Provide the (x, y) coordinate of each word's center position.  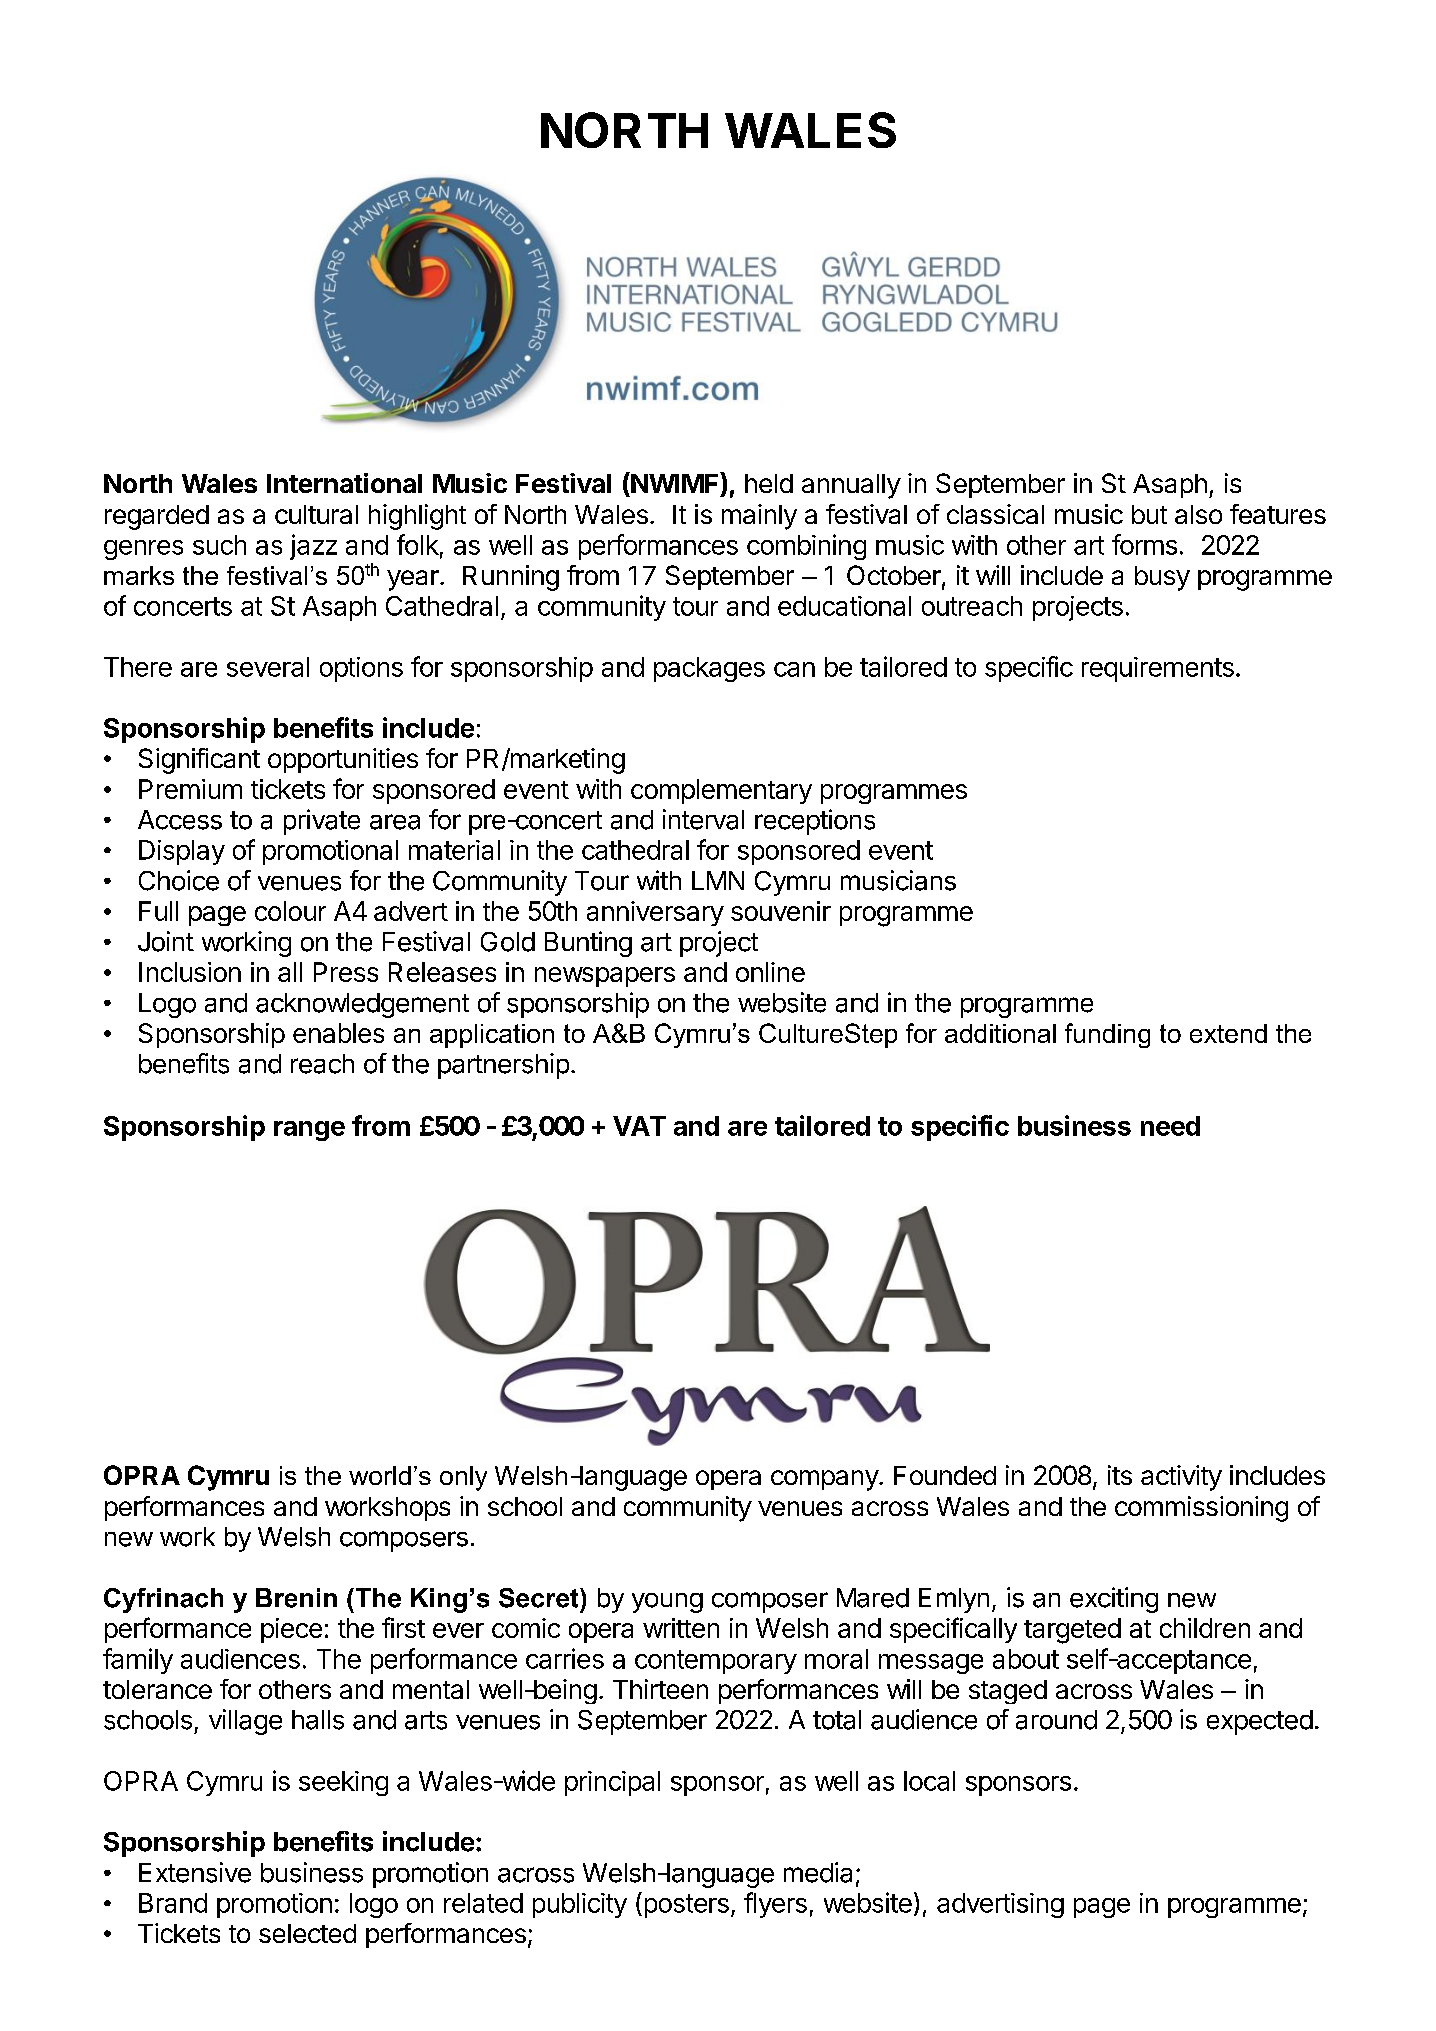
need (1170, 1126)
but (1149, 514)
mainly (759, 517)
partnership (503, 1066)
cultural (316, 514)
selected (307, 1933)
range (309, 1131)
